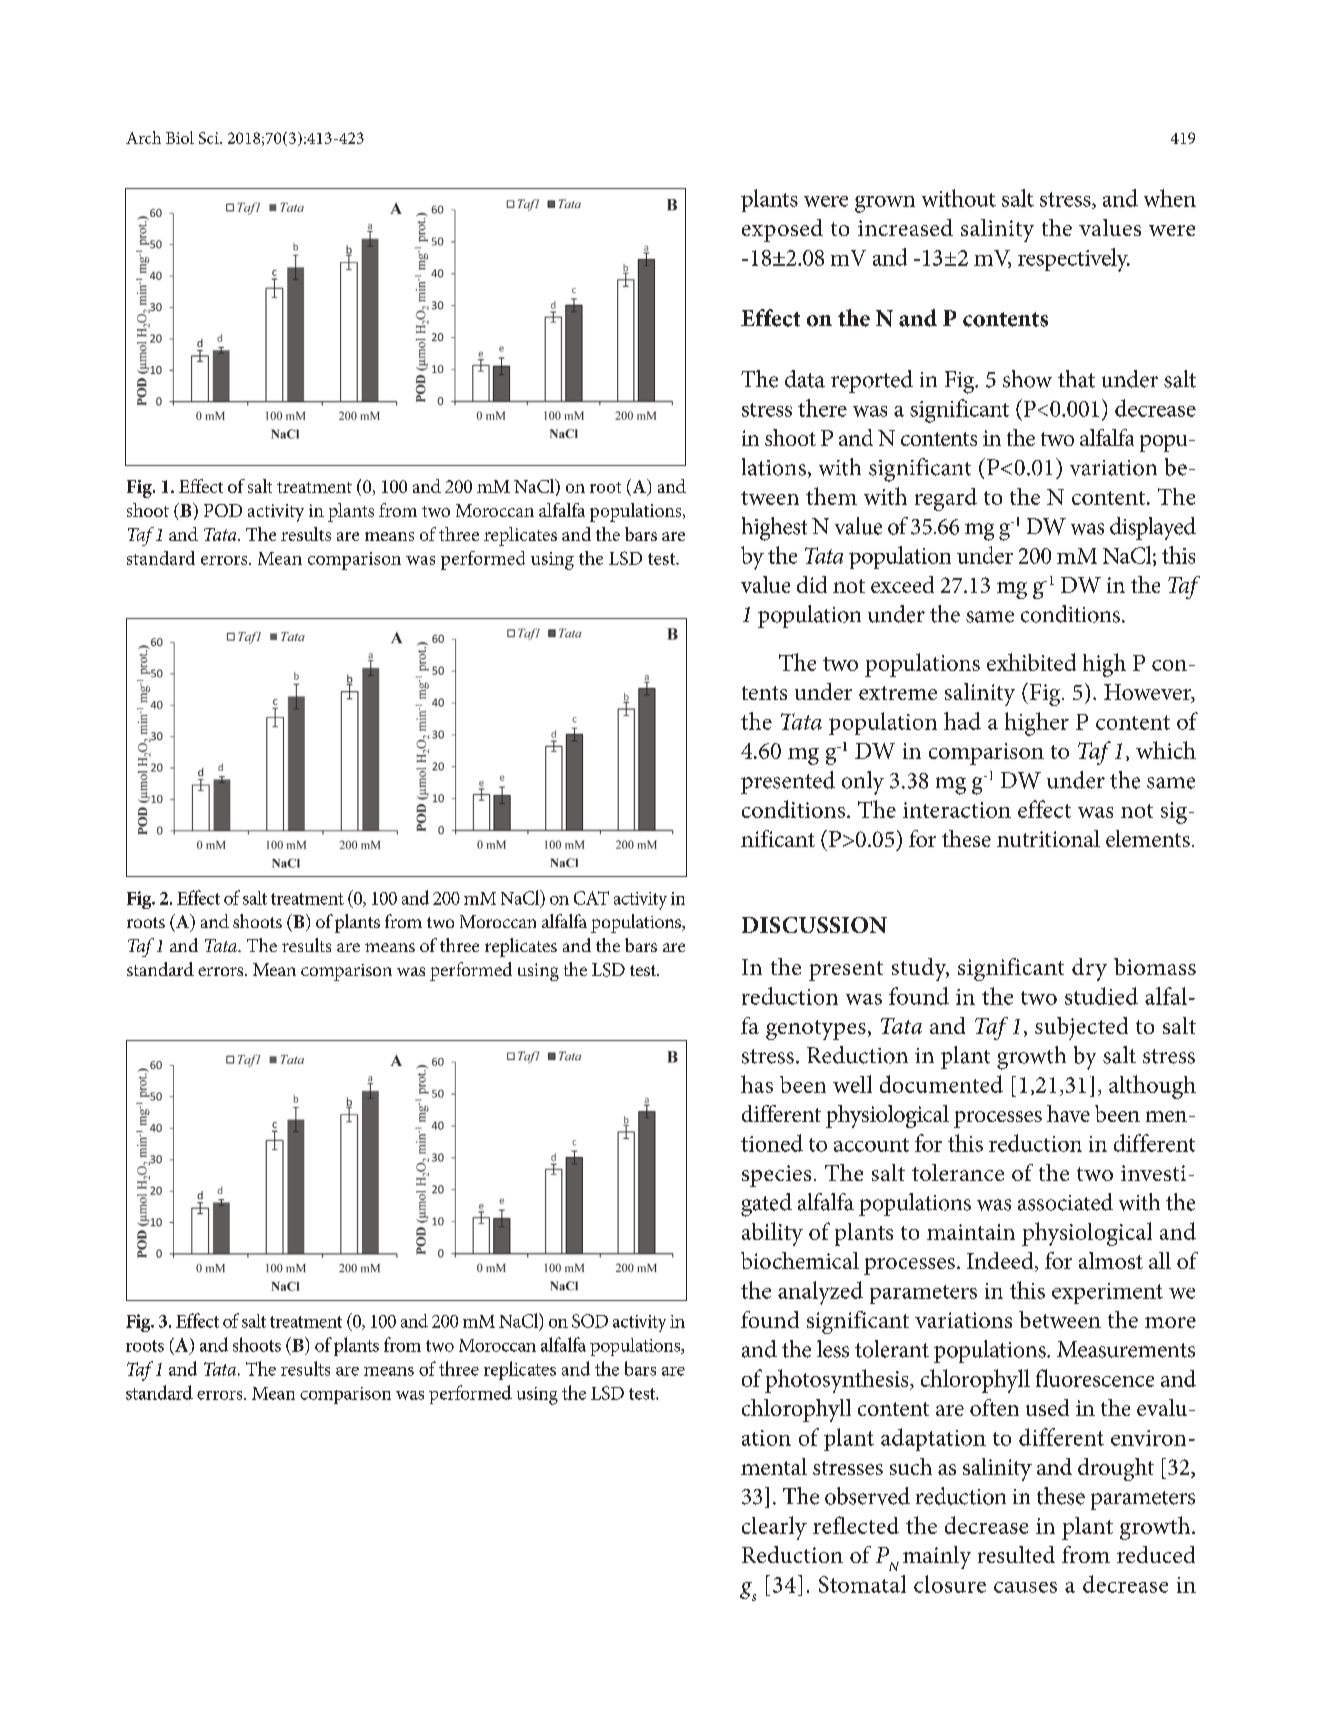 The image size is (1322, 1731). Describe the element at coordinates (774, 1528) in the page. I see `clearly` at that location.
